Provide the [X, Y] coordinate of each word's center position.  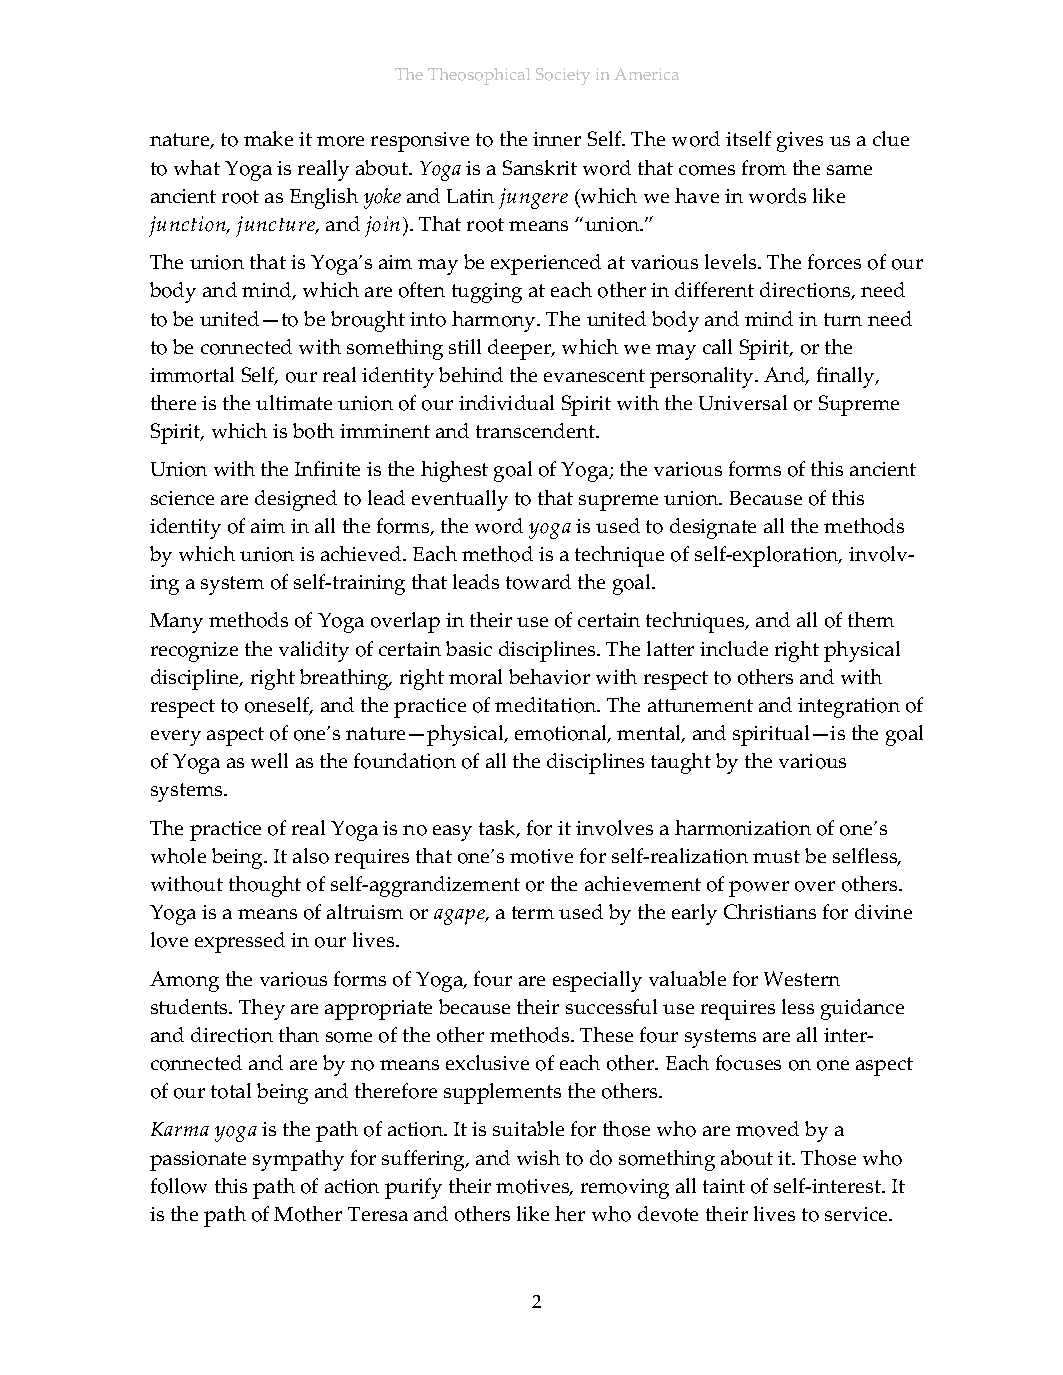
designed [296, 500]
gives [800, 142]
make [268, 138]
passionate [198, 1161]
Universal [743, 402]
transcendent [537, 430]
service [858, 1214]
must [776, 856]
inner [557, 139]
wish [538, 1157]
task [498, 829]
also [311, 856]
